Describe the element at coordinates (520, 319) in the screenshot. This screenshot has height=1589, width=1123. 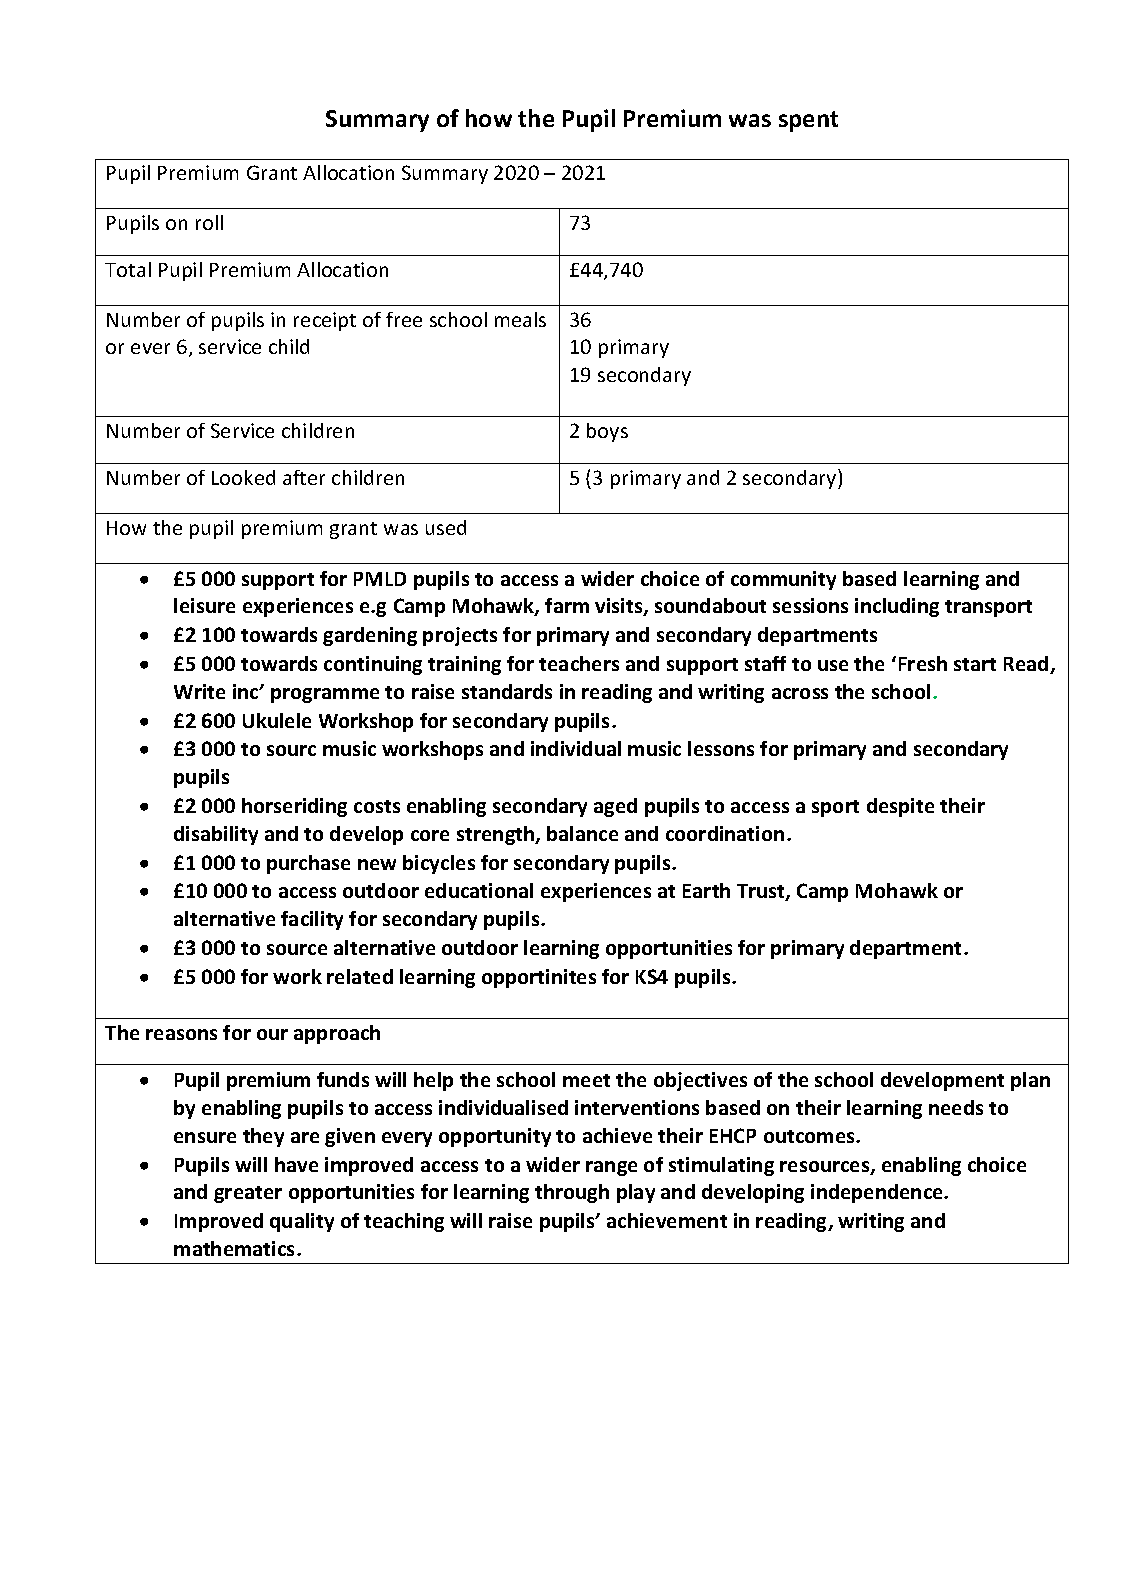
I see `meals` at that location.
